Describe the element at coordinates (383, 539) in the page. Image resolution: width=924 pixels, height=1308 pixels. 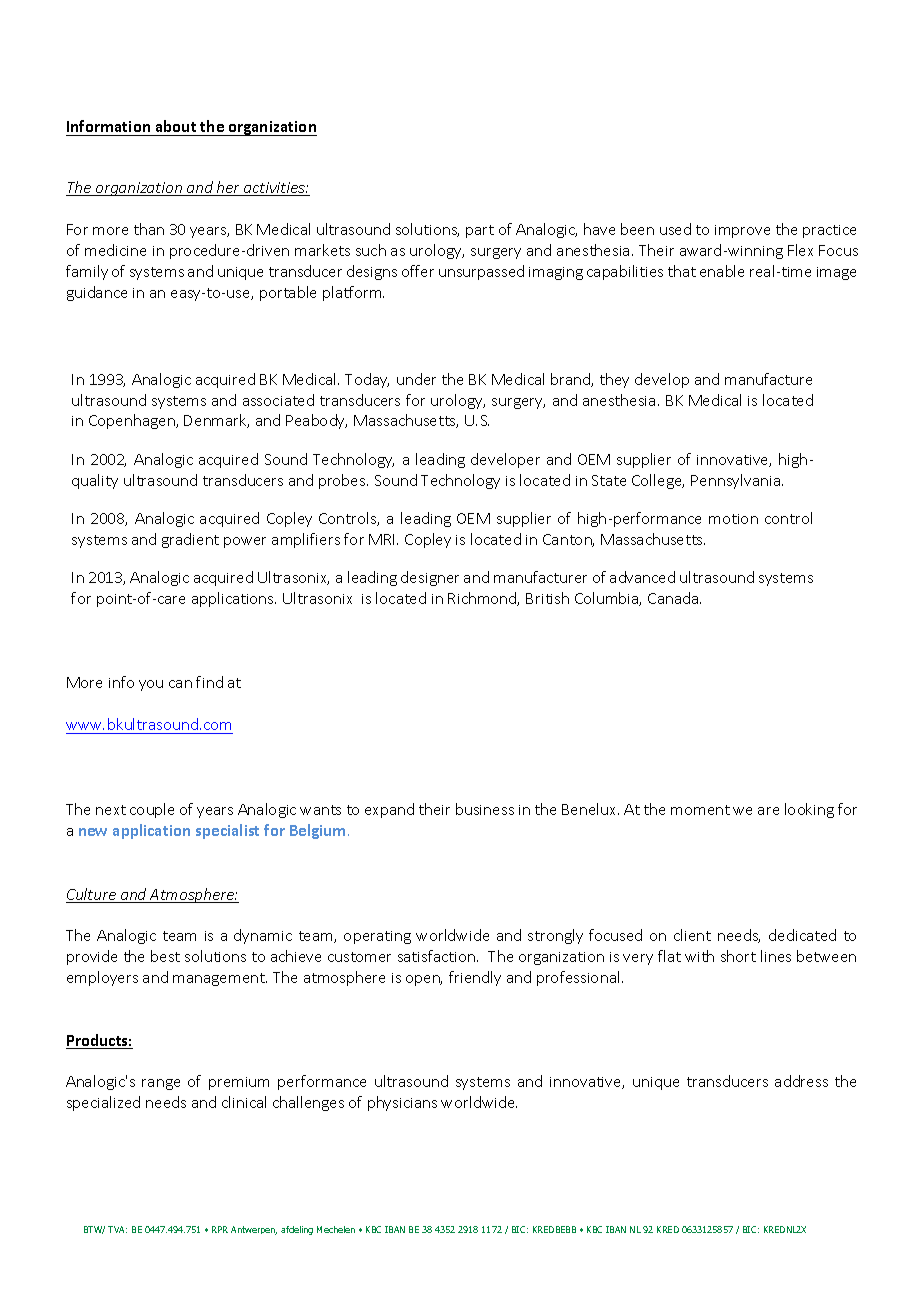
I see `MRI` at that location.
